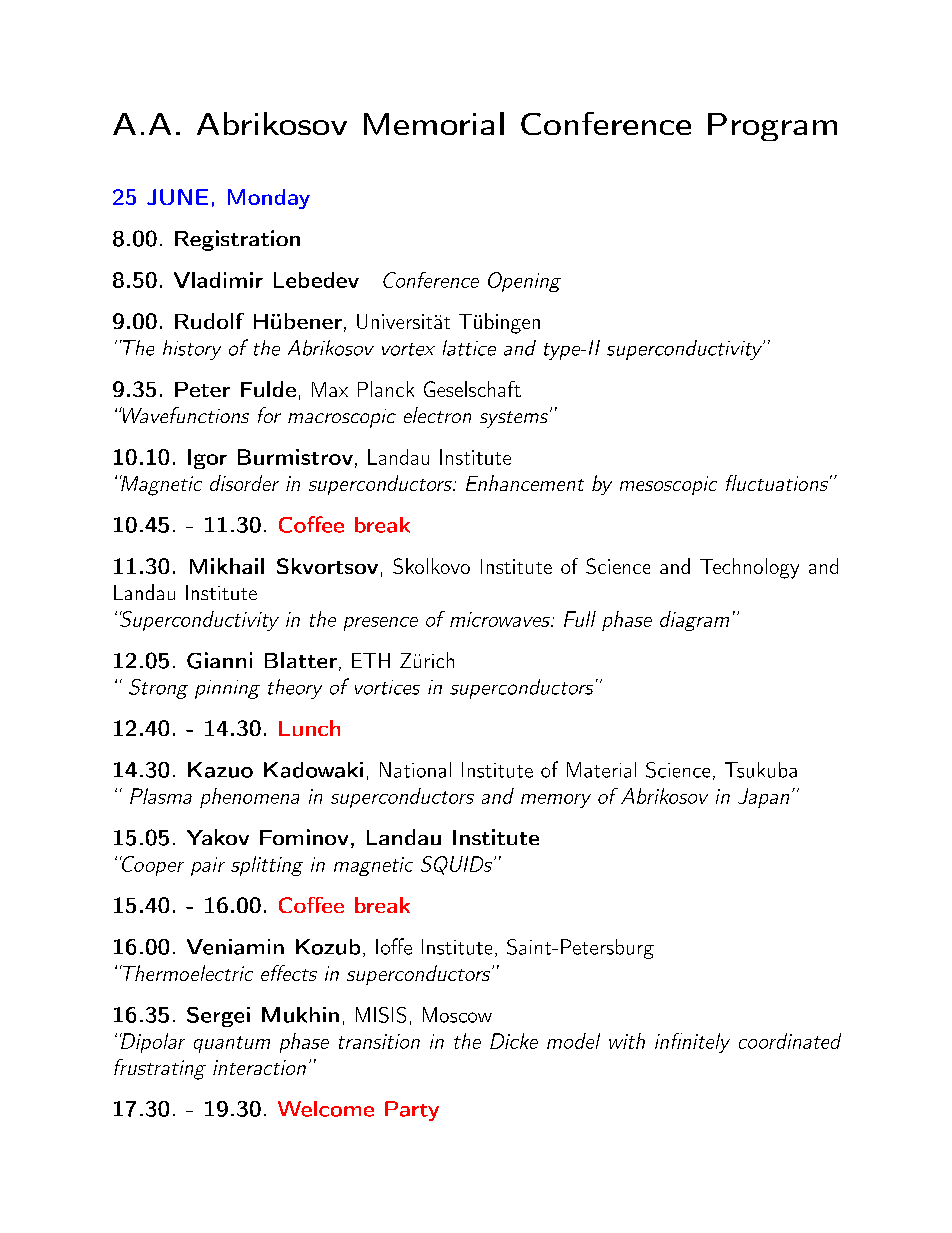 Image resolution: width=952 pixels, height=1233 pixels. What do you see at coordinates (772, 127) in the screenshot?
I see `Program` at bounding box center [772, 127].
